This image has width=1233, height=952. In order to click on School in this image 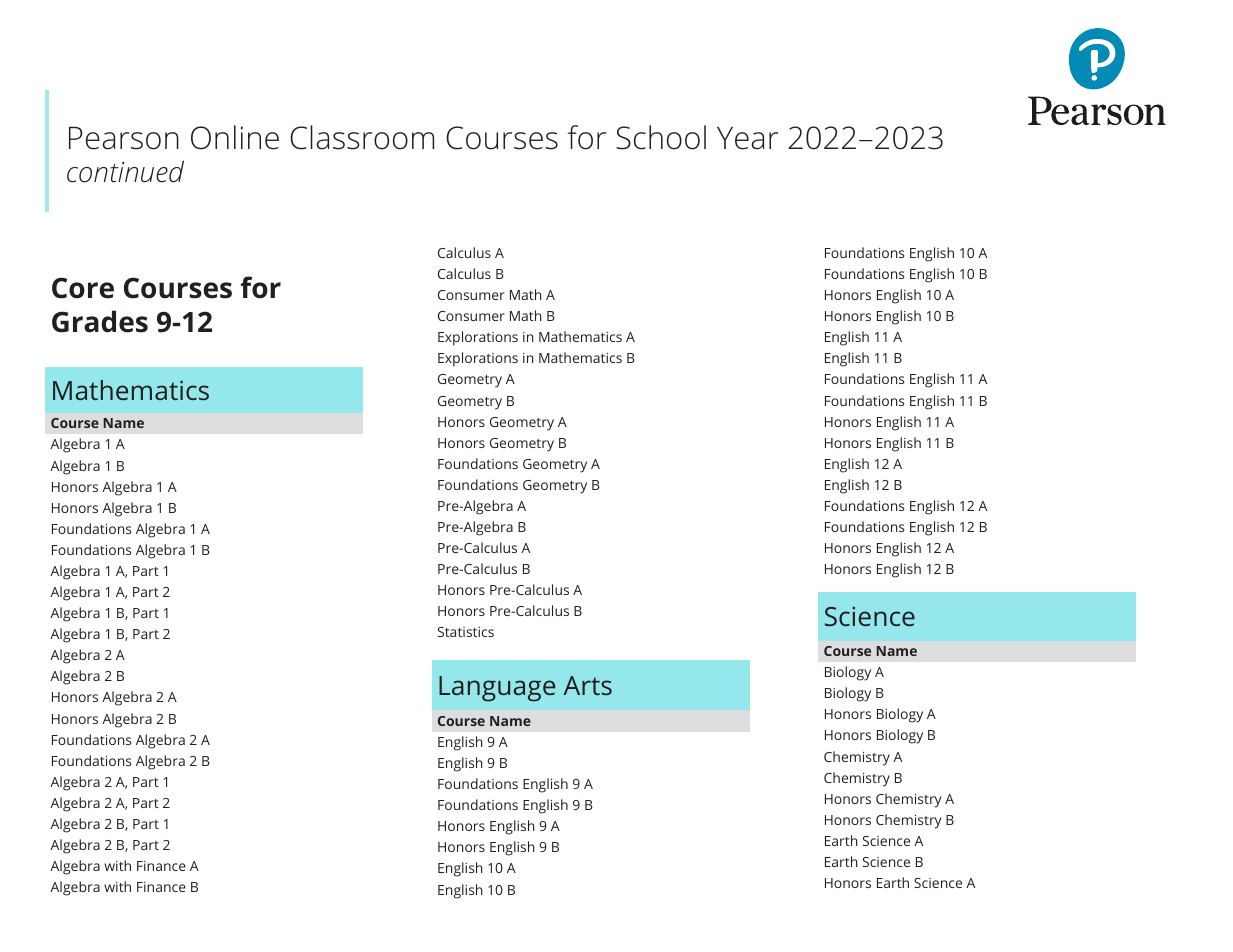, I will do `click(661, 137)`.
